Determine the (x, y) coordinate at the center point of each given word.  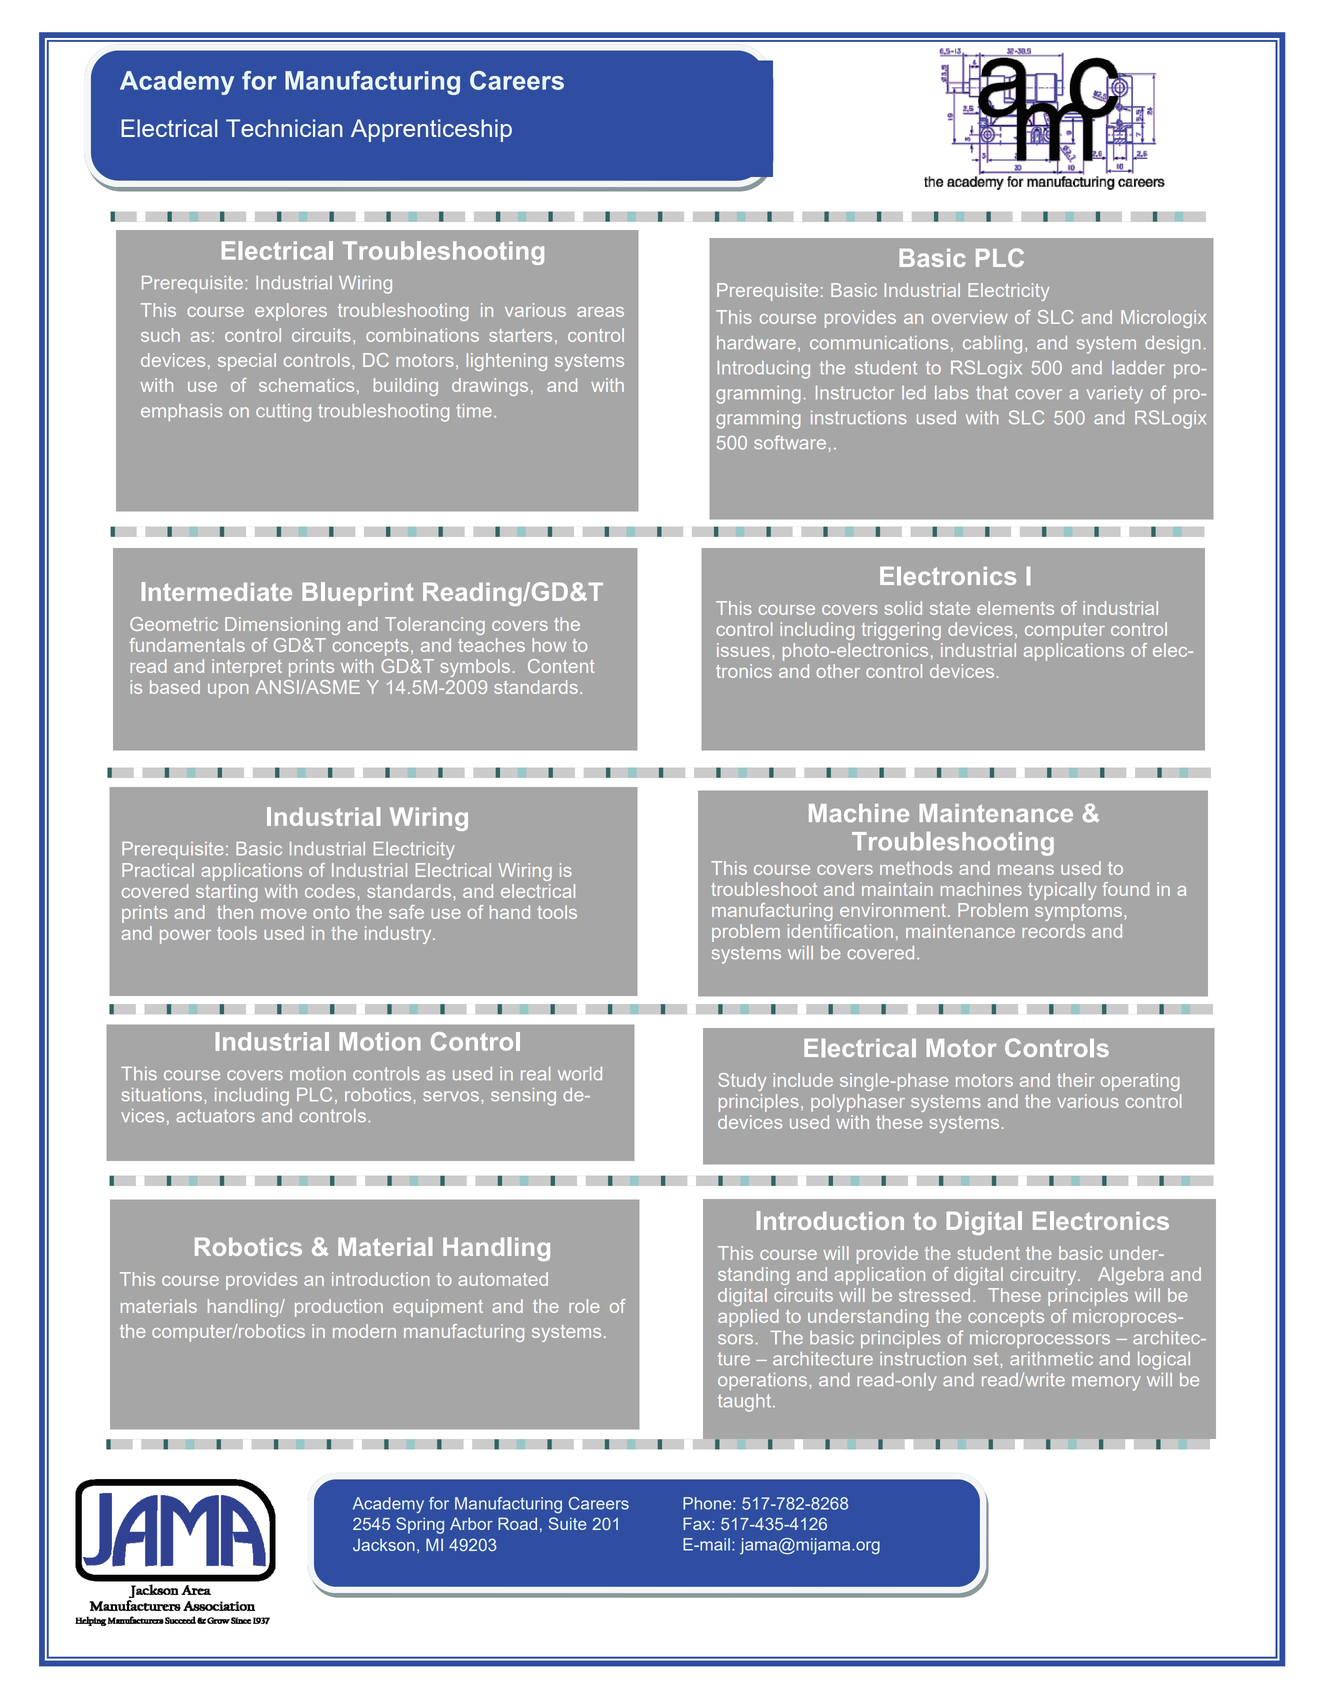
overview (970, 317)
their (1075, 1080)
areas (600, 312)
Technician (284, 128)
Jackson (384, 1544)
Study (742, 1082)
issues (743, 650)
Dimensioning (282, 626)
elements (1015, 608)
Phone (708, 1503)
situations (163, 1094)
